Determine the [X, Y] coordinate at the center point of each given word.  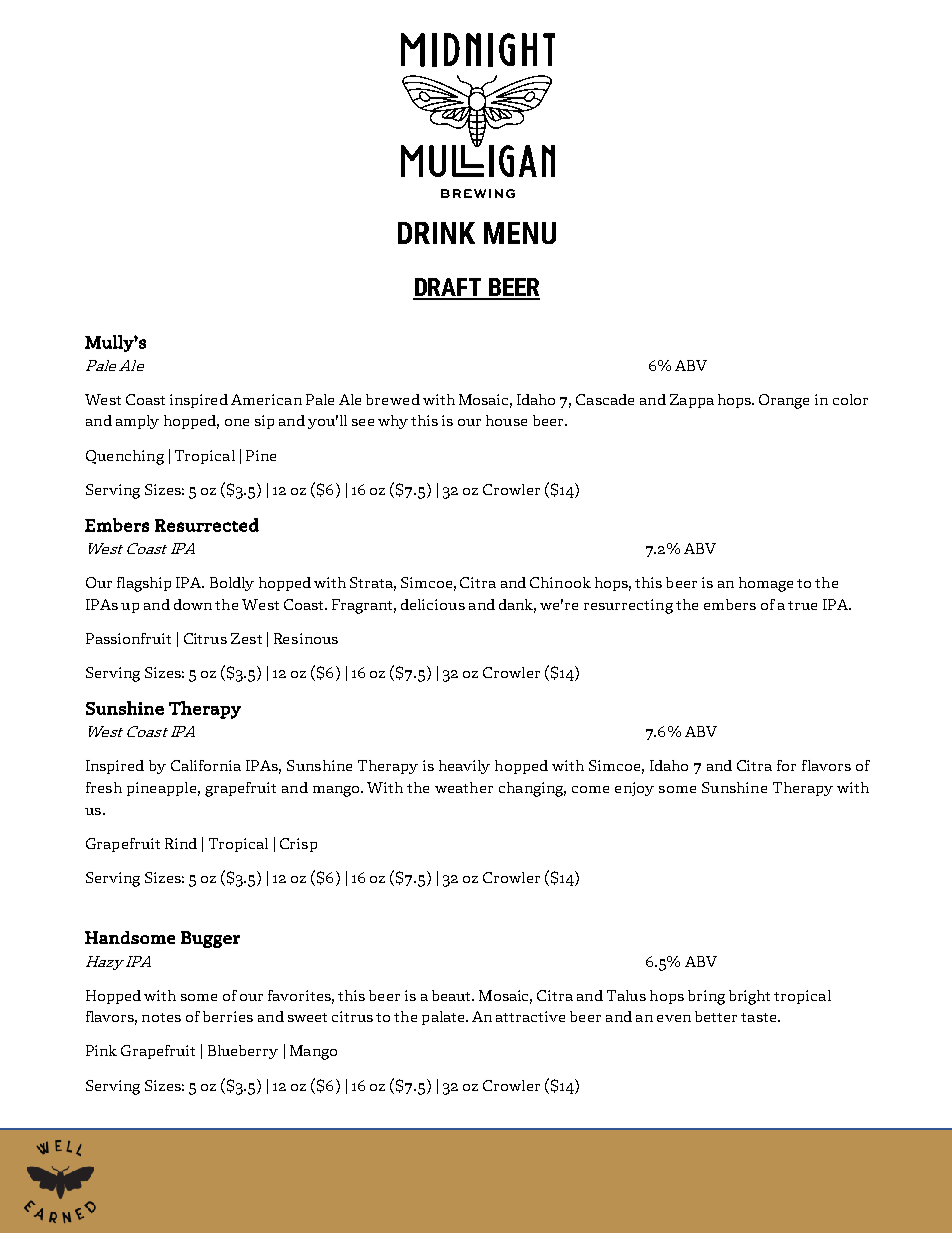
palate [444, 1018]
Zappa [692, 401]
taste [760, 1017]
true [802, 605]
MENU [520, 233]
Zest [246, 638]
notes [161, 1017]
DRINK [436, 233]
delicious [433, 604]
